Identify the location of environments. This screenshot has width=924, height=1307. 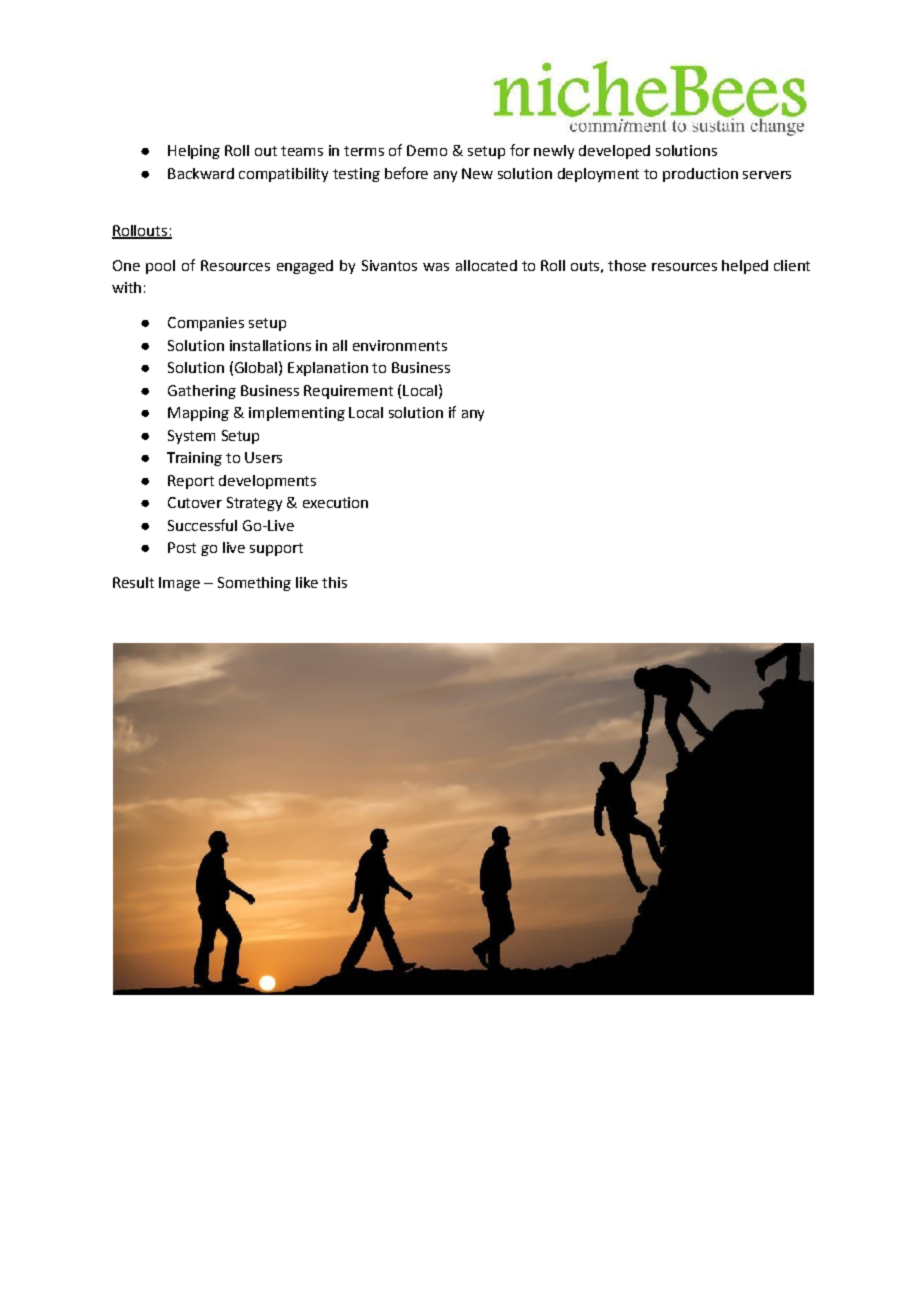
(400, 345).
